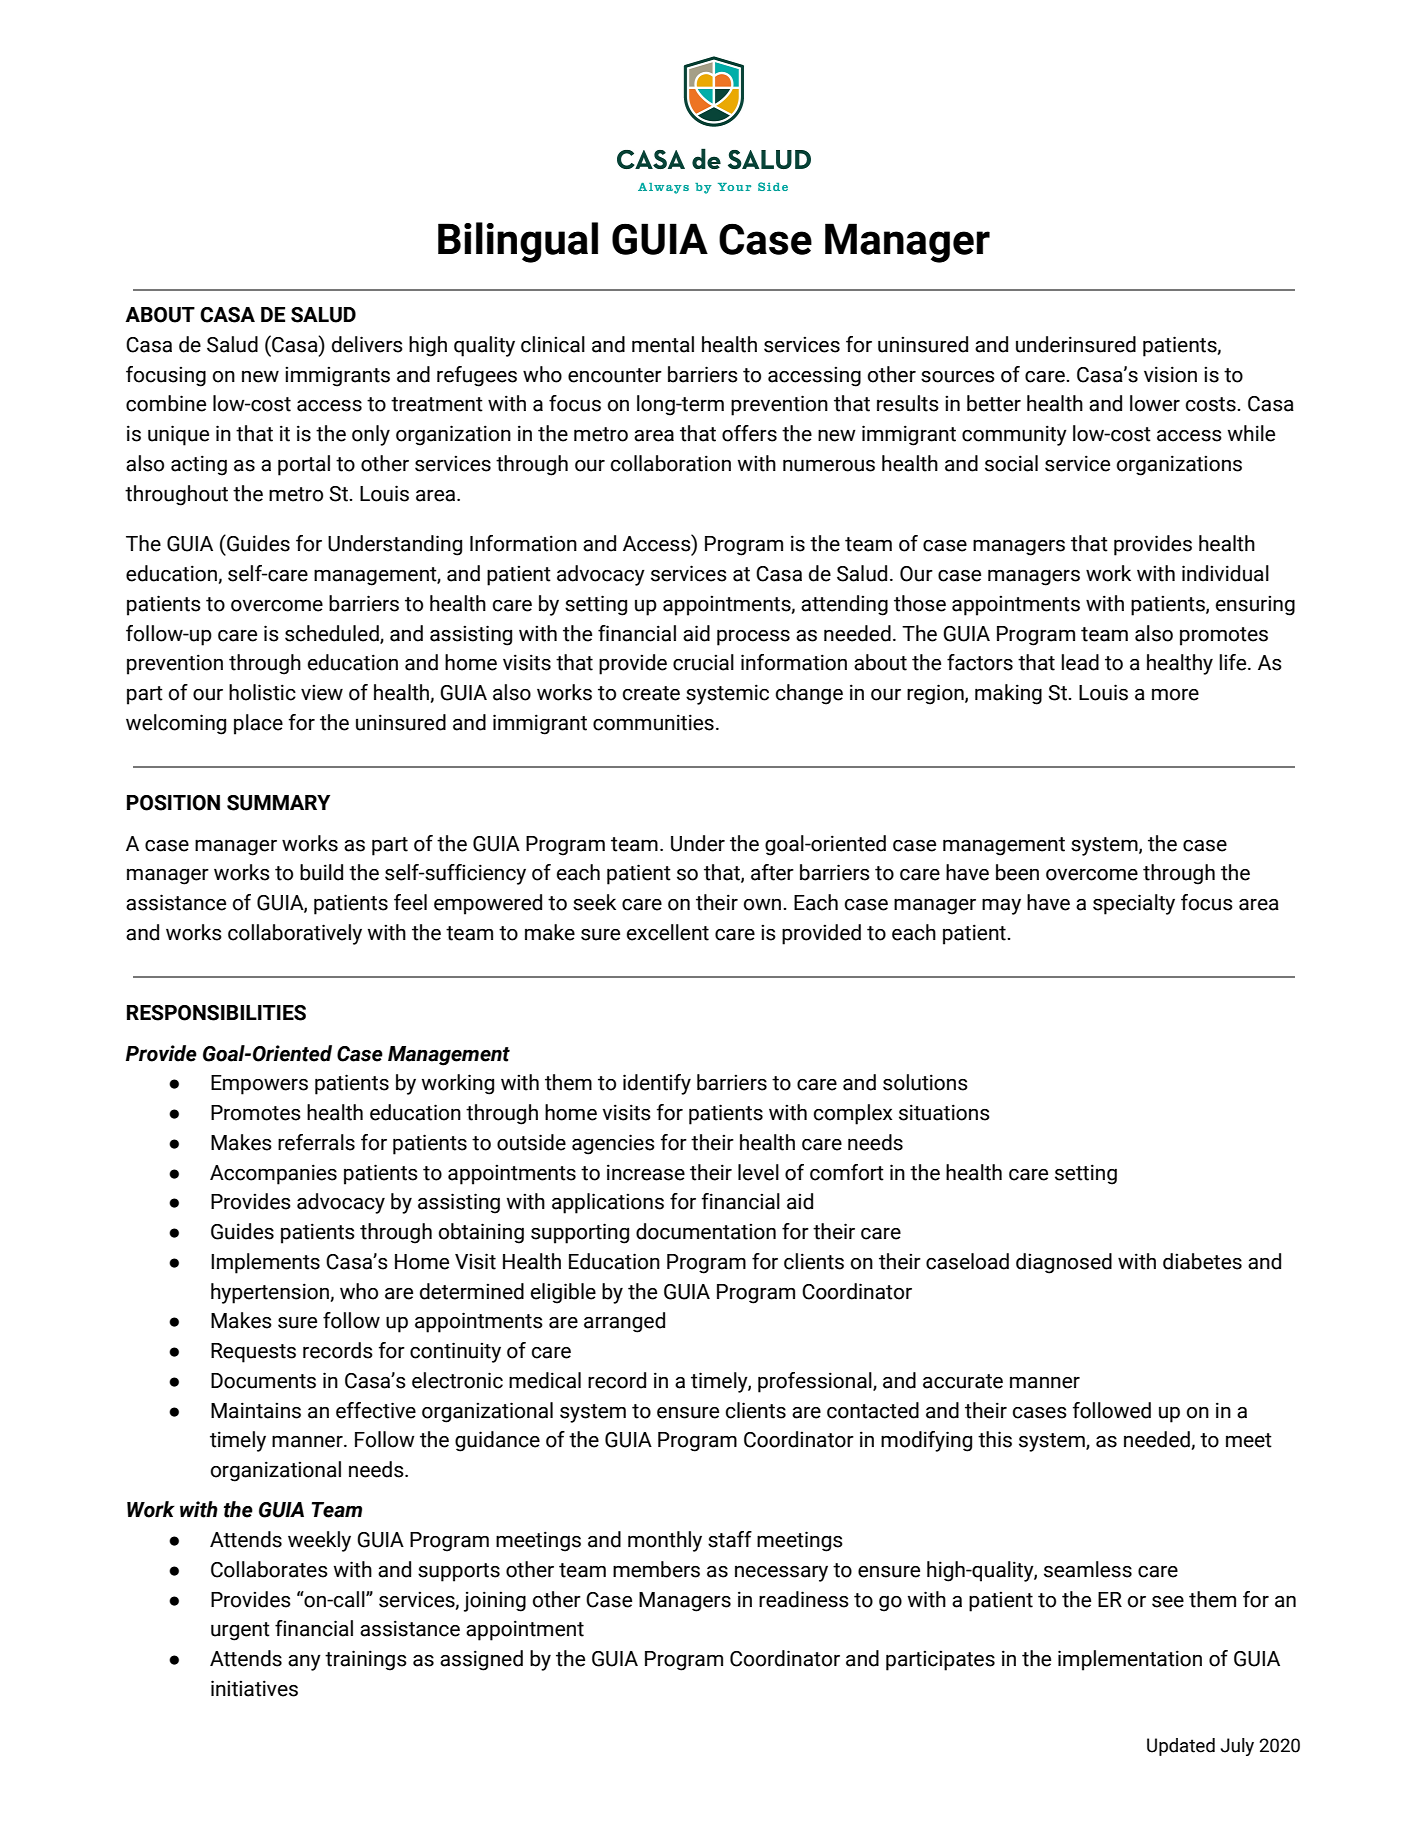 This image has height=1848, width=1428. What do you see at coordinates (367, 344) in the image?
I see `delivers` at bounding box center [367, 344].
